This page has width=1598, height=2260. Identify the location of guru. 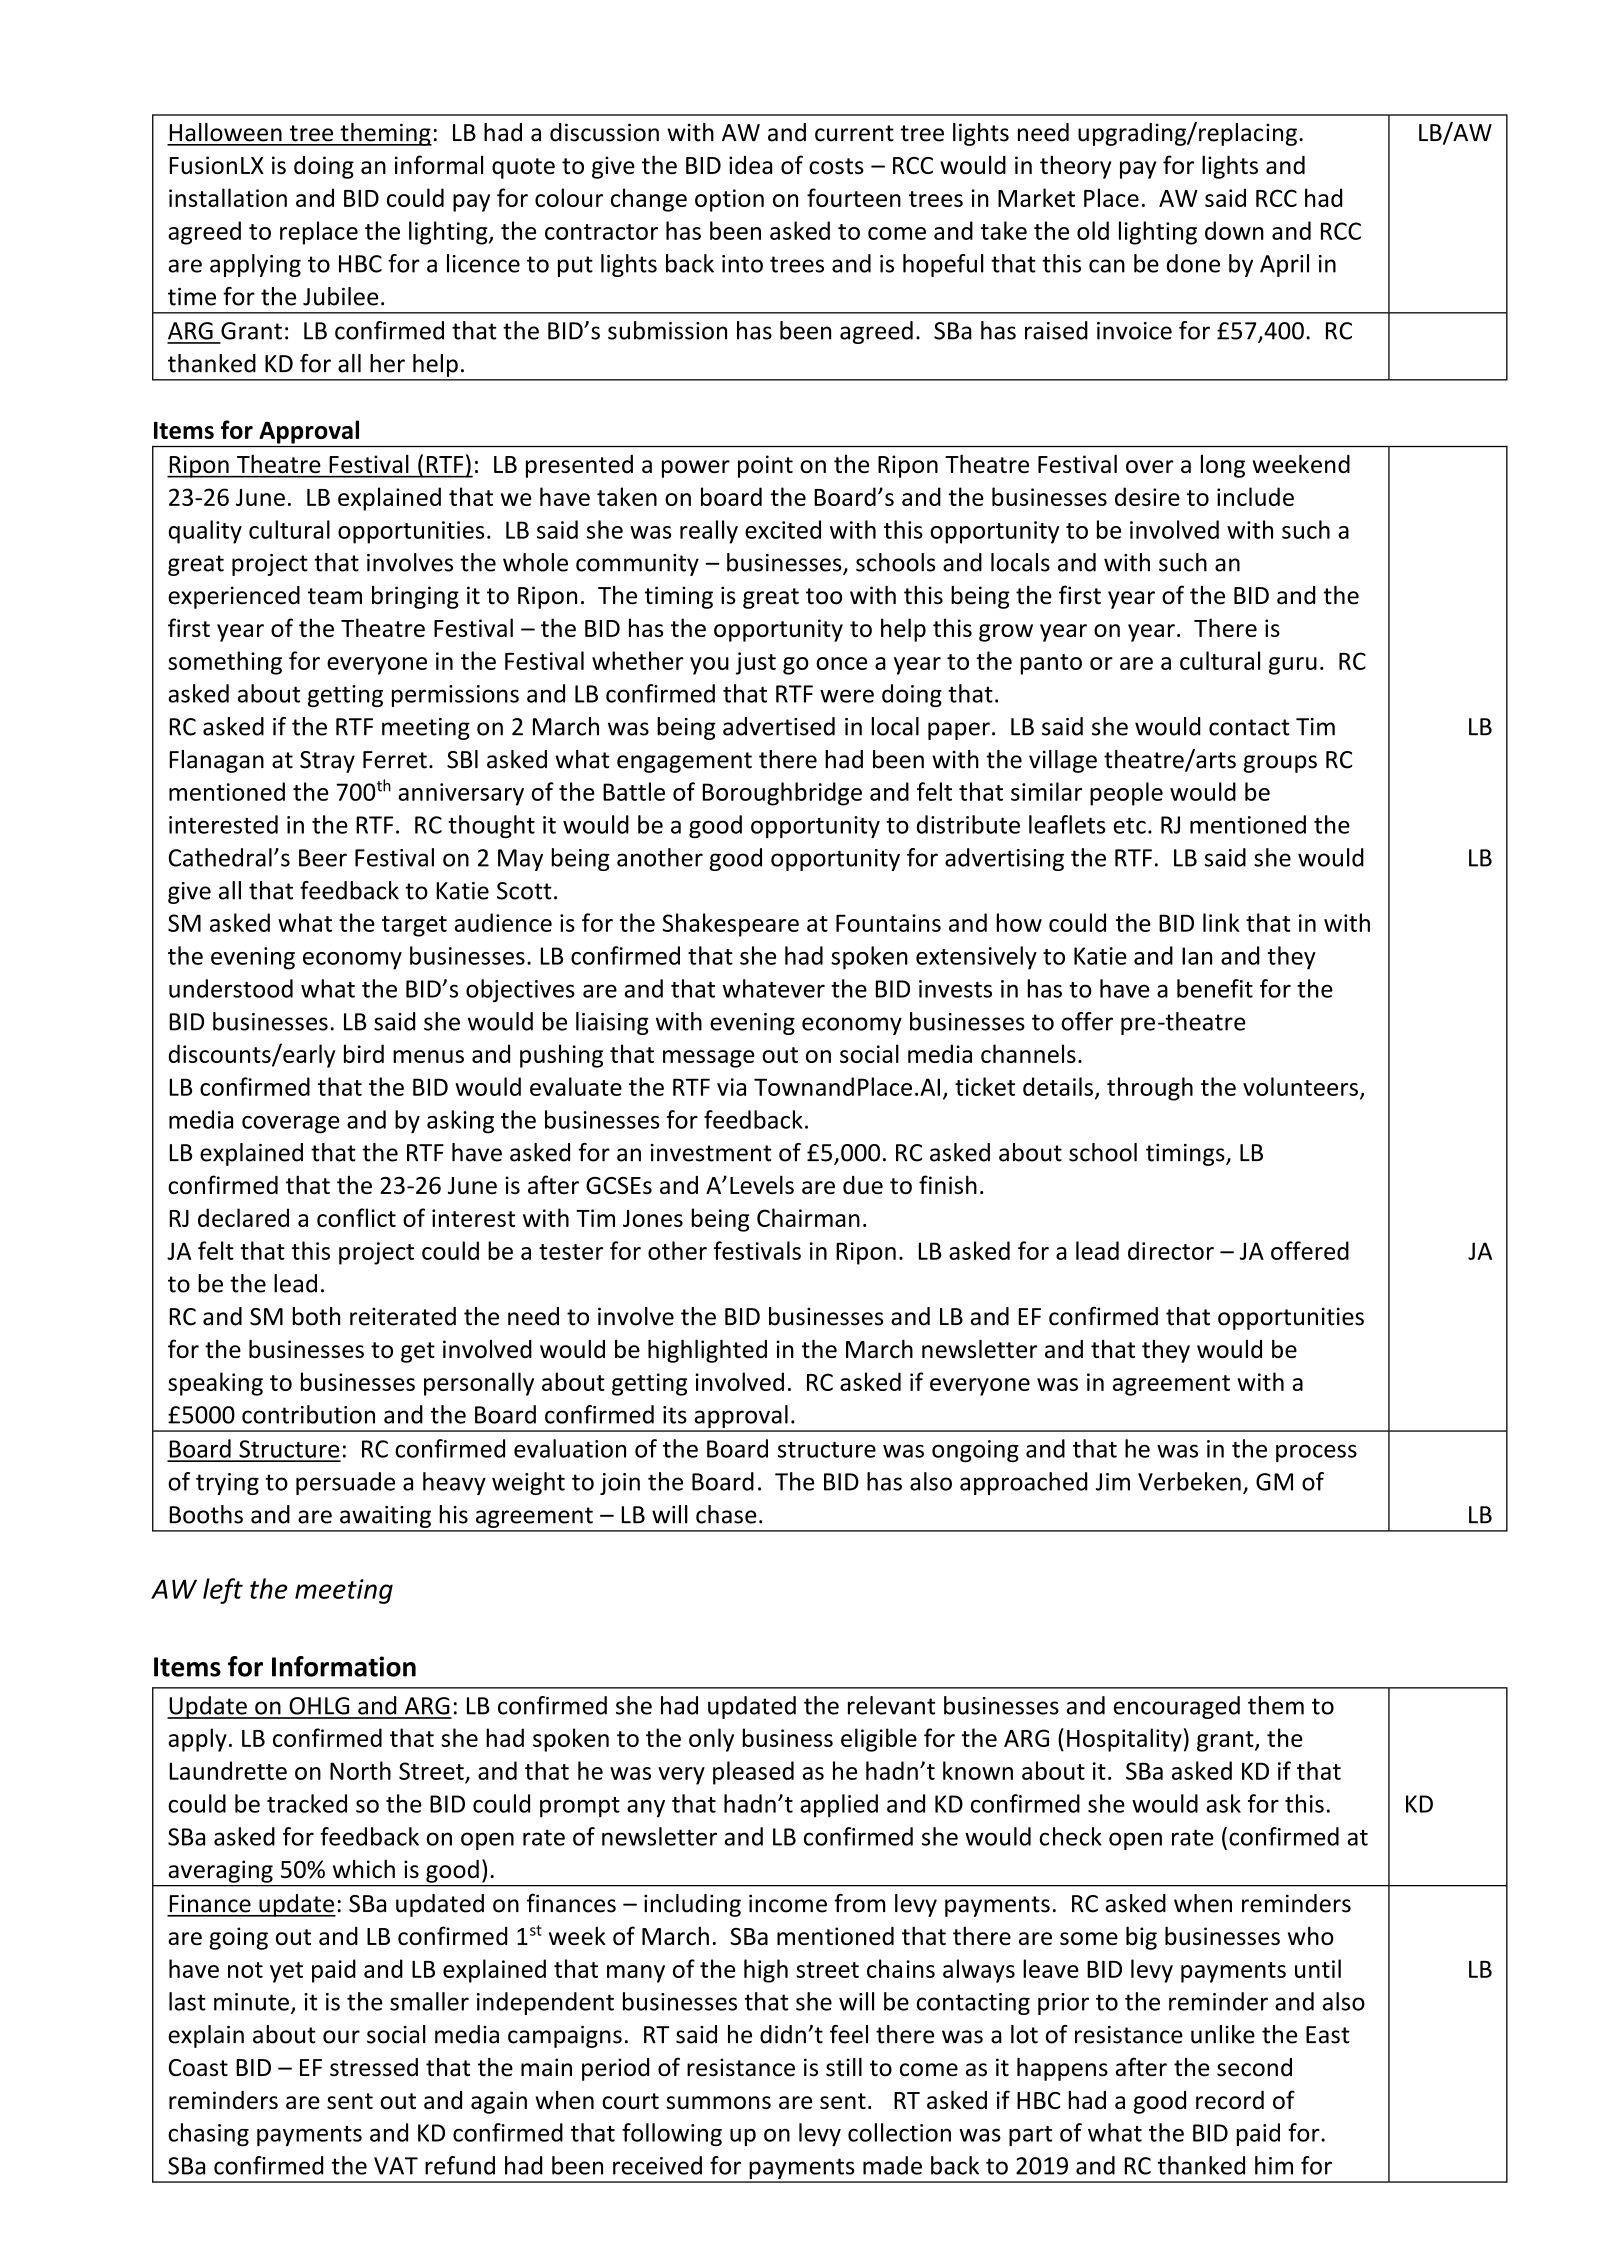
(1293, 666).
